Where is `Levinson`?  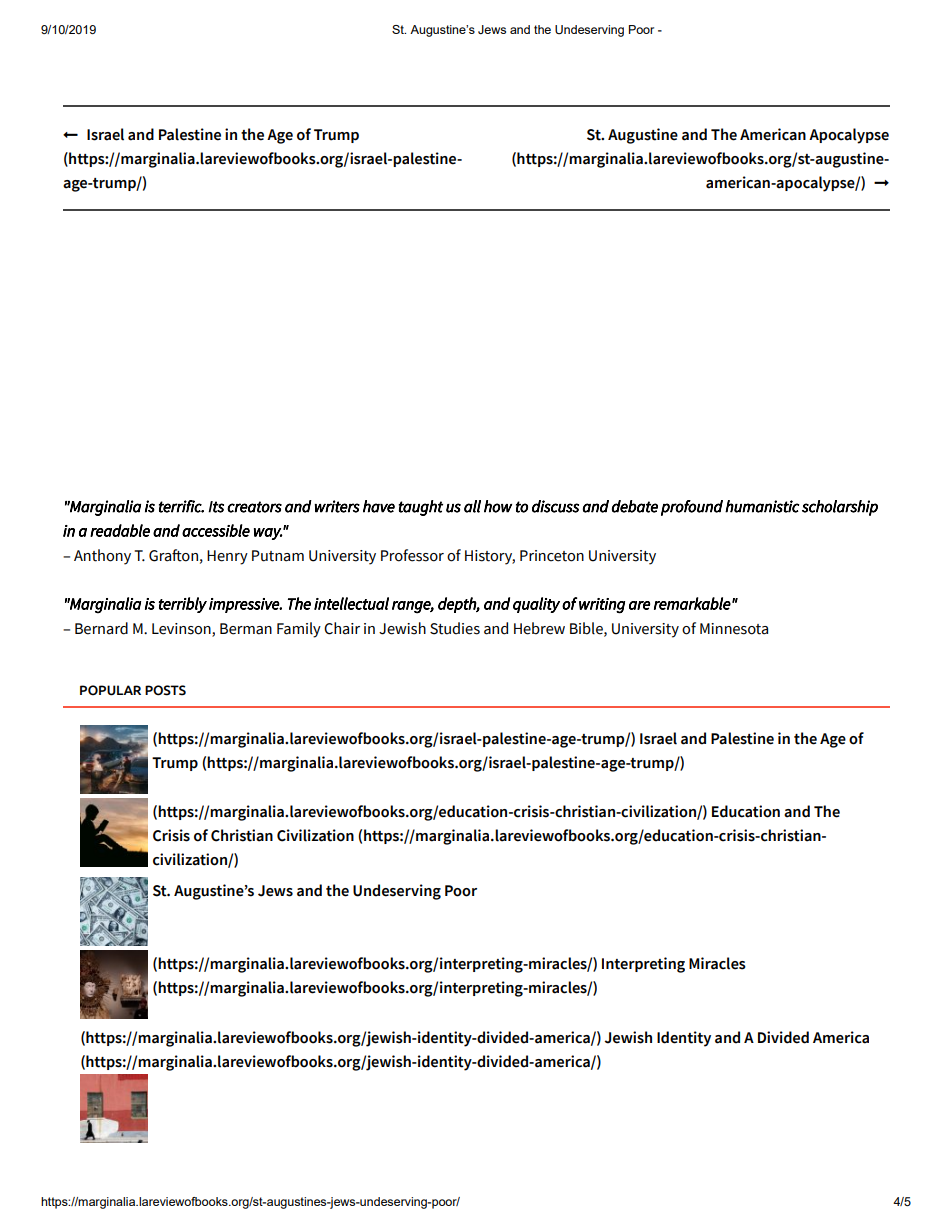
Levinson is located at coordinates (182, 629).
